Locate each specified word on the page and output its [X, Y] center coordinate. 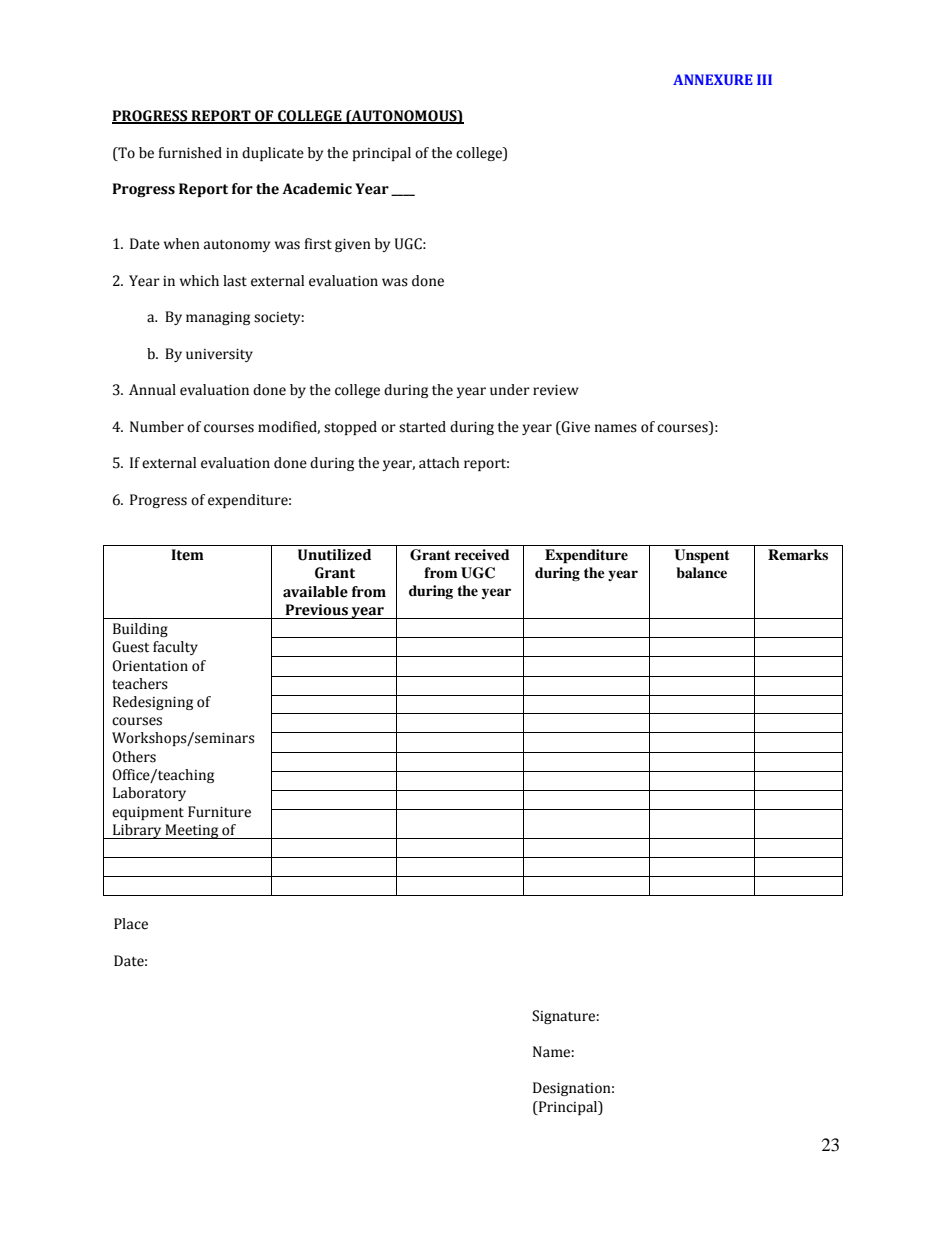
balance [701, 572]
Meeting [192, 831]
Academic [317, 189]
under [510, 390]
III [764, 79]
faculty [175, 648]
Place [131, 924]
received [482, 554]
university [219, 355]
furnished [190, 153]
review [556, 390]
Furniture [219, 812]
